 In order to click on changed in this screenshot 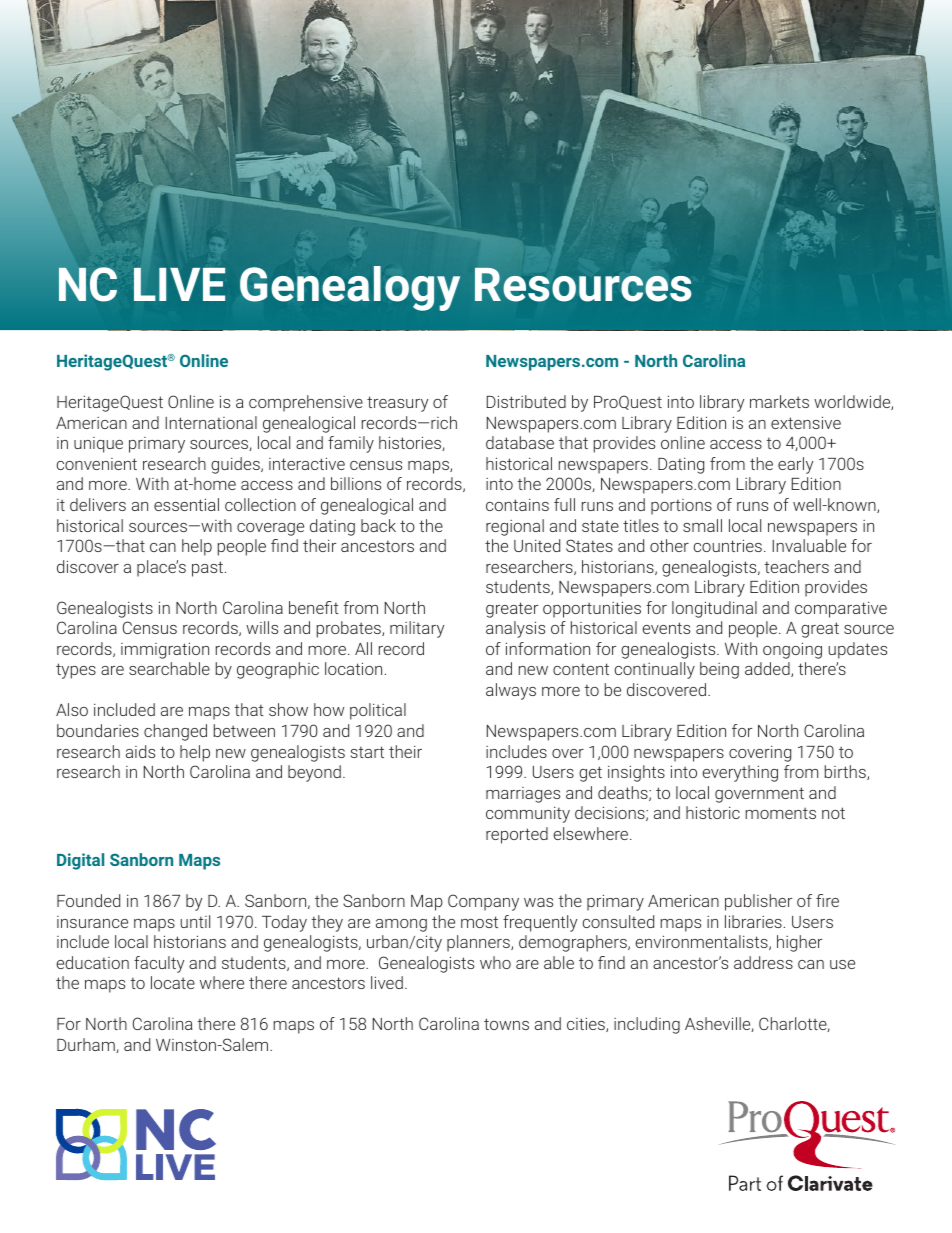, I will do `click(175, 732)`.
